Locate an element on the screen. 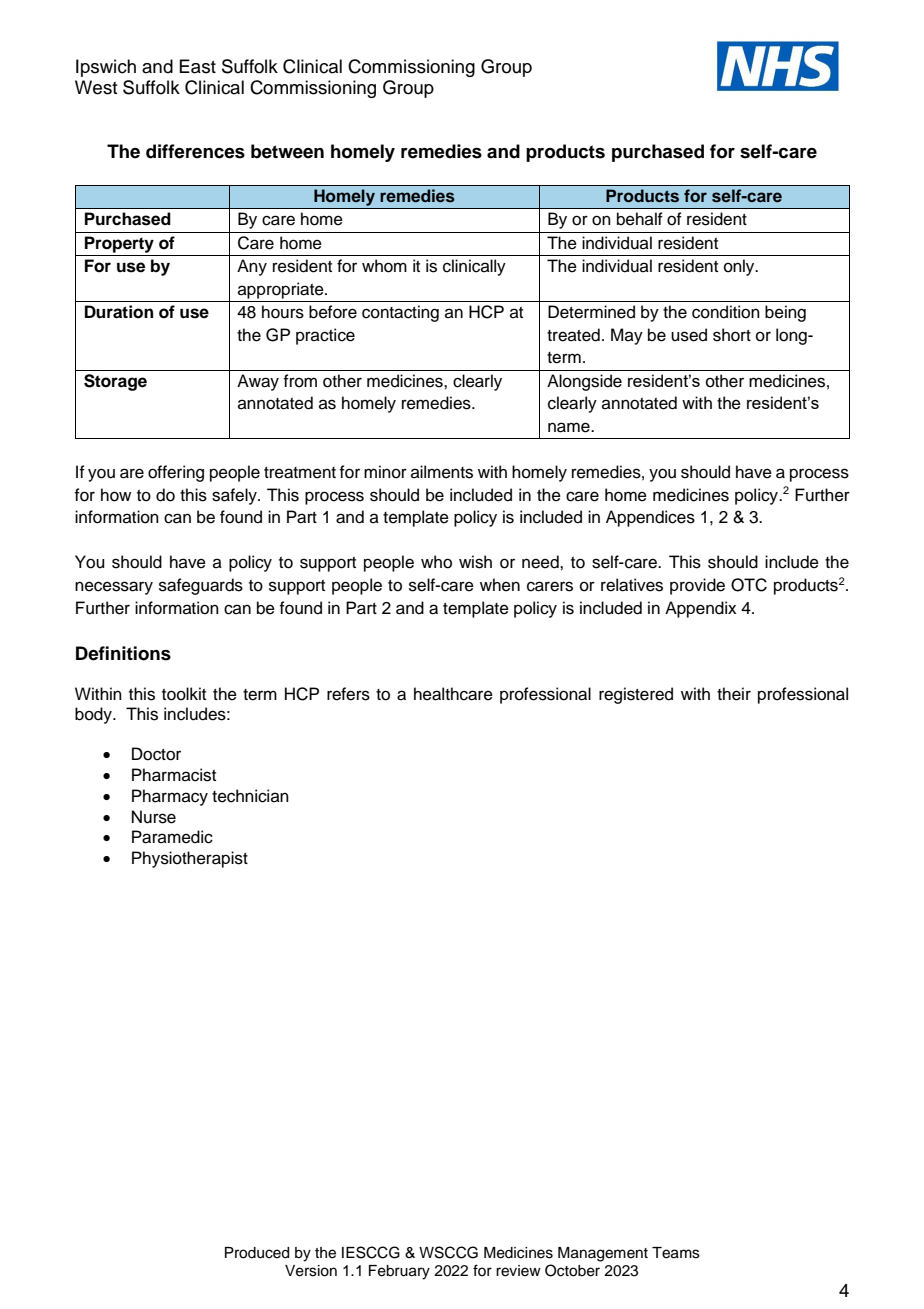 This screenshot has height=1309, width=924. ailments is located at coordinates (442, 472).
